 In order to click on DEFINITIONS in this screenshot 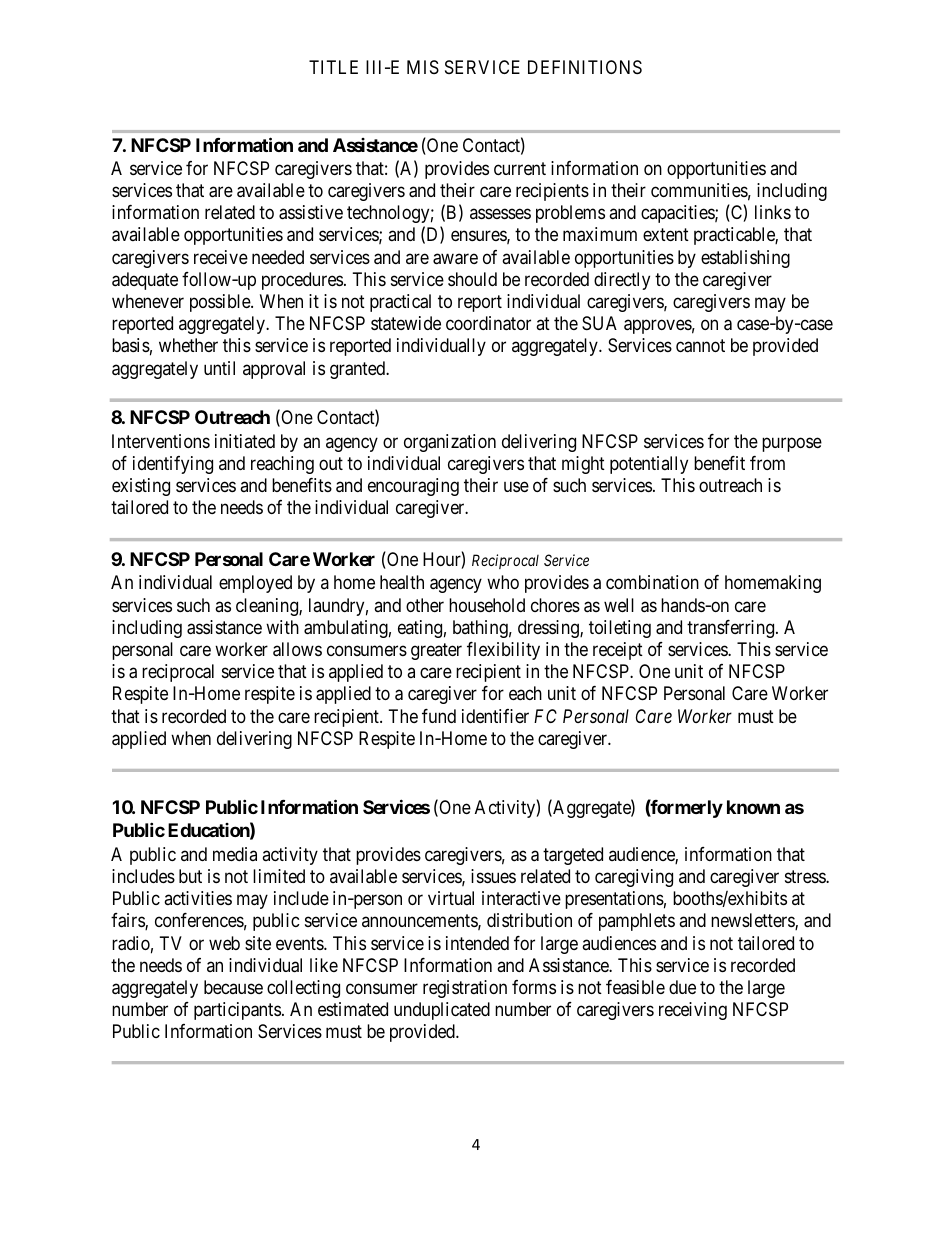, I will do `click(585, 67)`.
